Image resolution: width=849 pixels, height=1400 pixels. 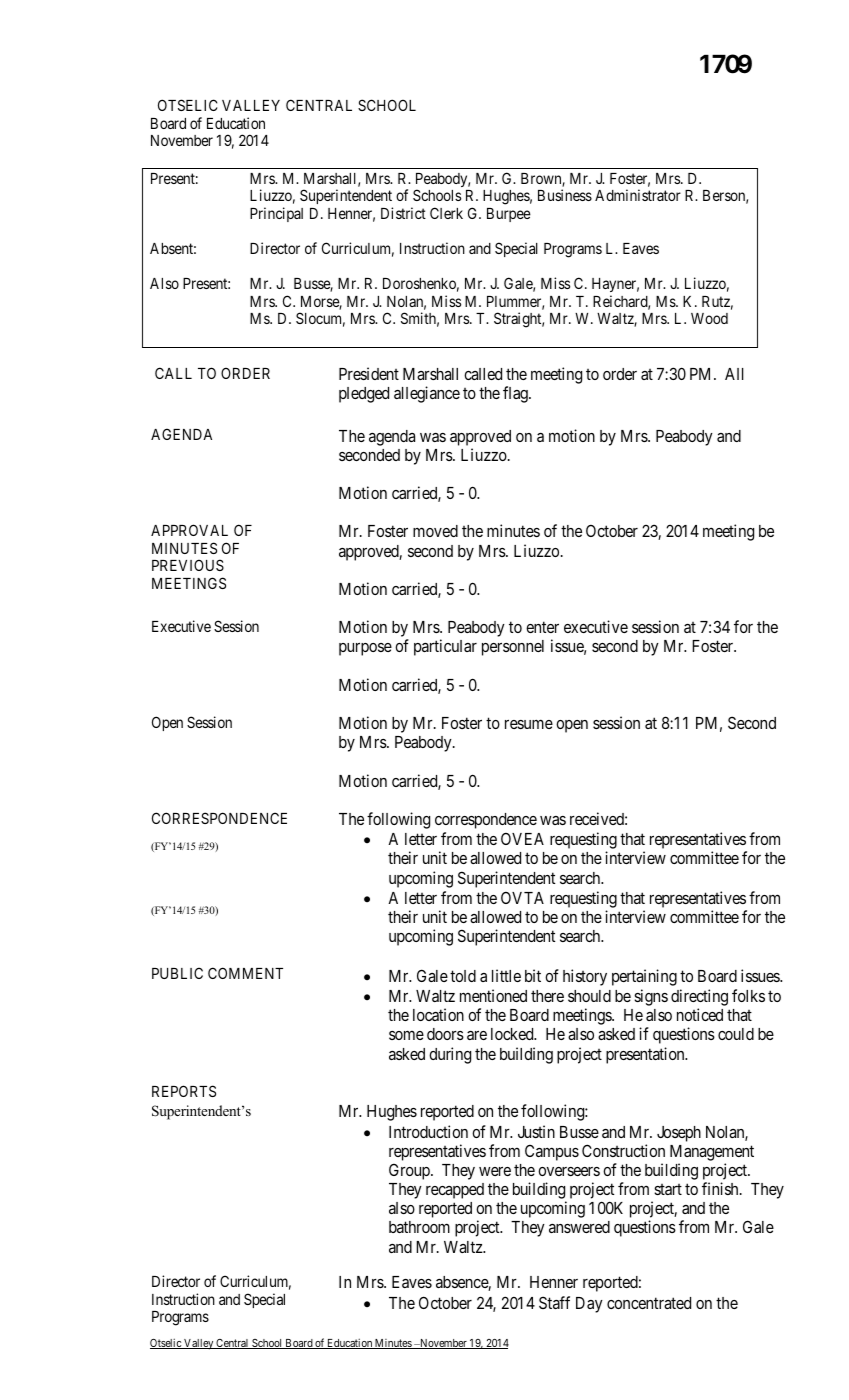 What do you see at coordinates (644, 977) in the screenshot?
I see `pertaining` at bounding box center [644, 977].
